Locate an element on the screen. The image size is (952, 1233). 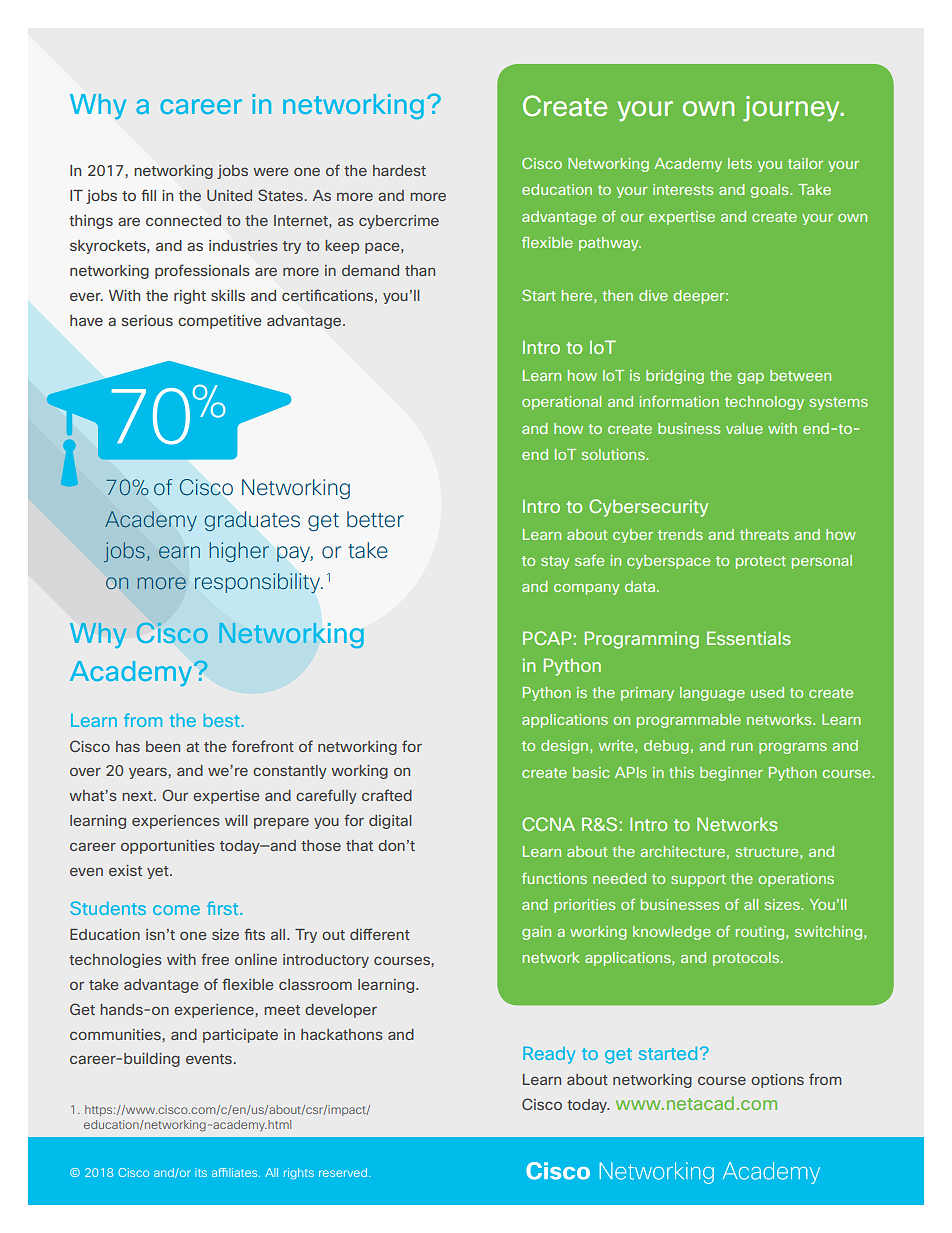
options is located at coordinates (777, 1081).
